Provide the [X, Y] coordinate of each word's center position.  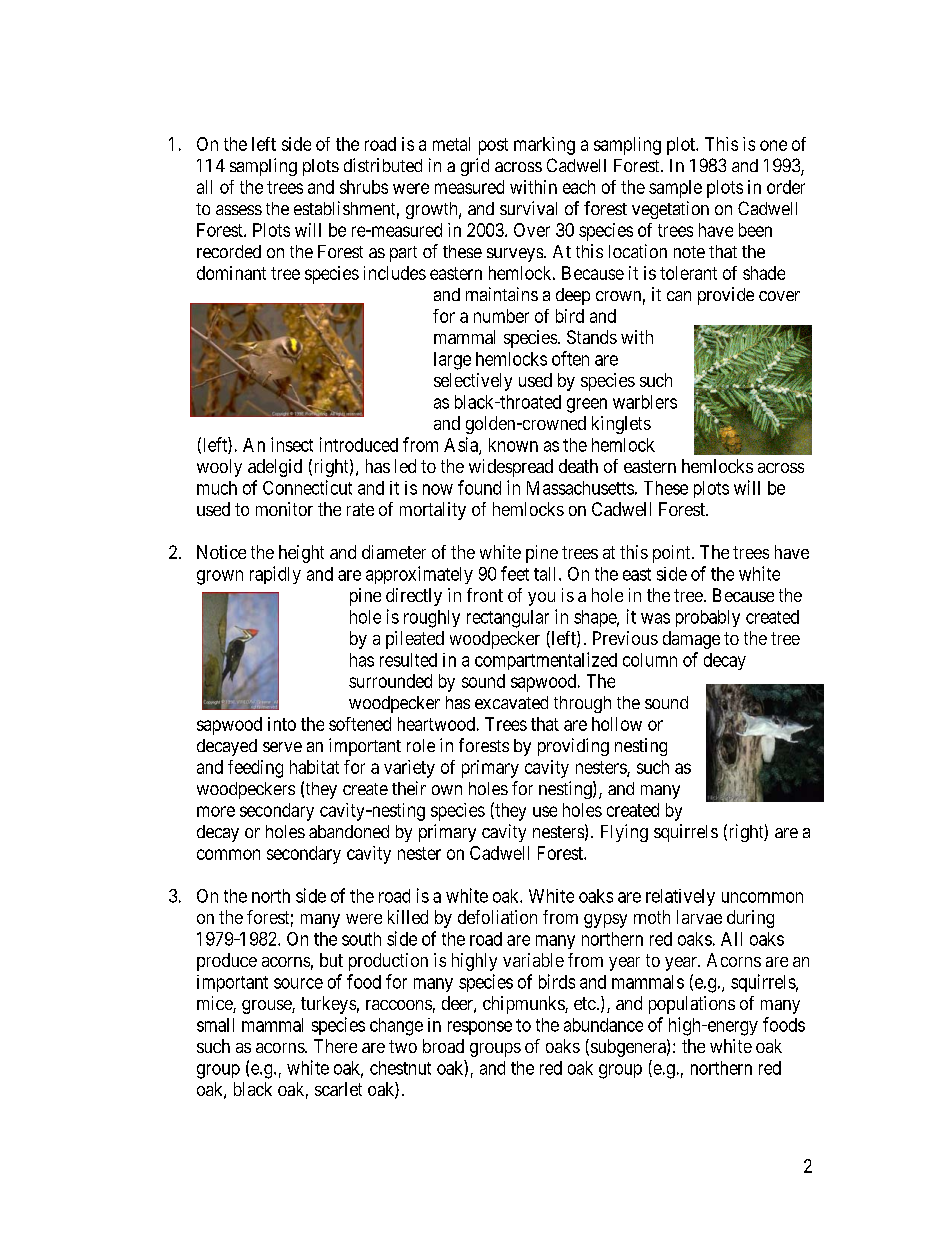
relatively [680, 897]
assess [239, 210]
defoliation [497, 917]
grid [475, 167]
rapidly [275, 575]
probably [708, 618]
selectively [473, 382]
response [480, 1028]
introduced [359, 444]
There [335, 1046]
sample [675, 189]
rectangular [508, 619]
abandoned [349, 831]
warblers [645, 402]
